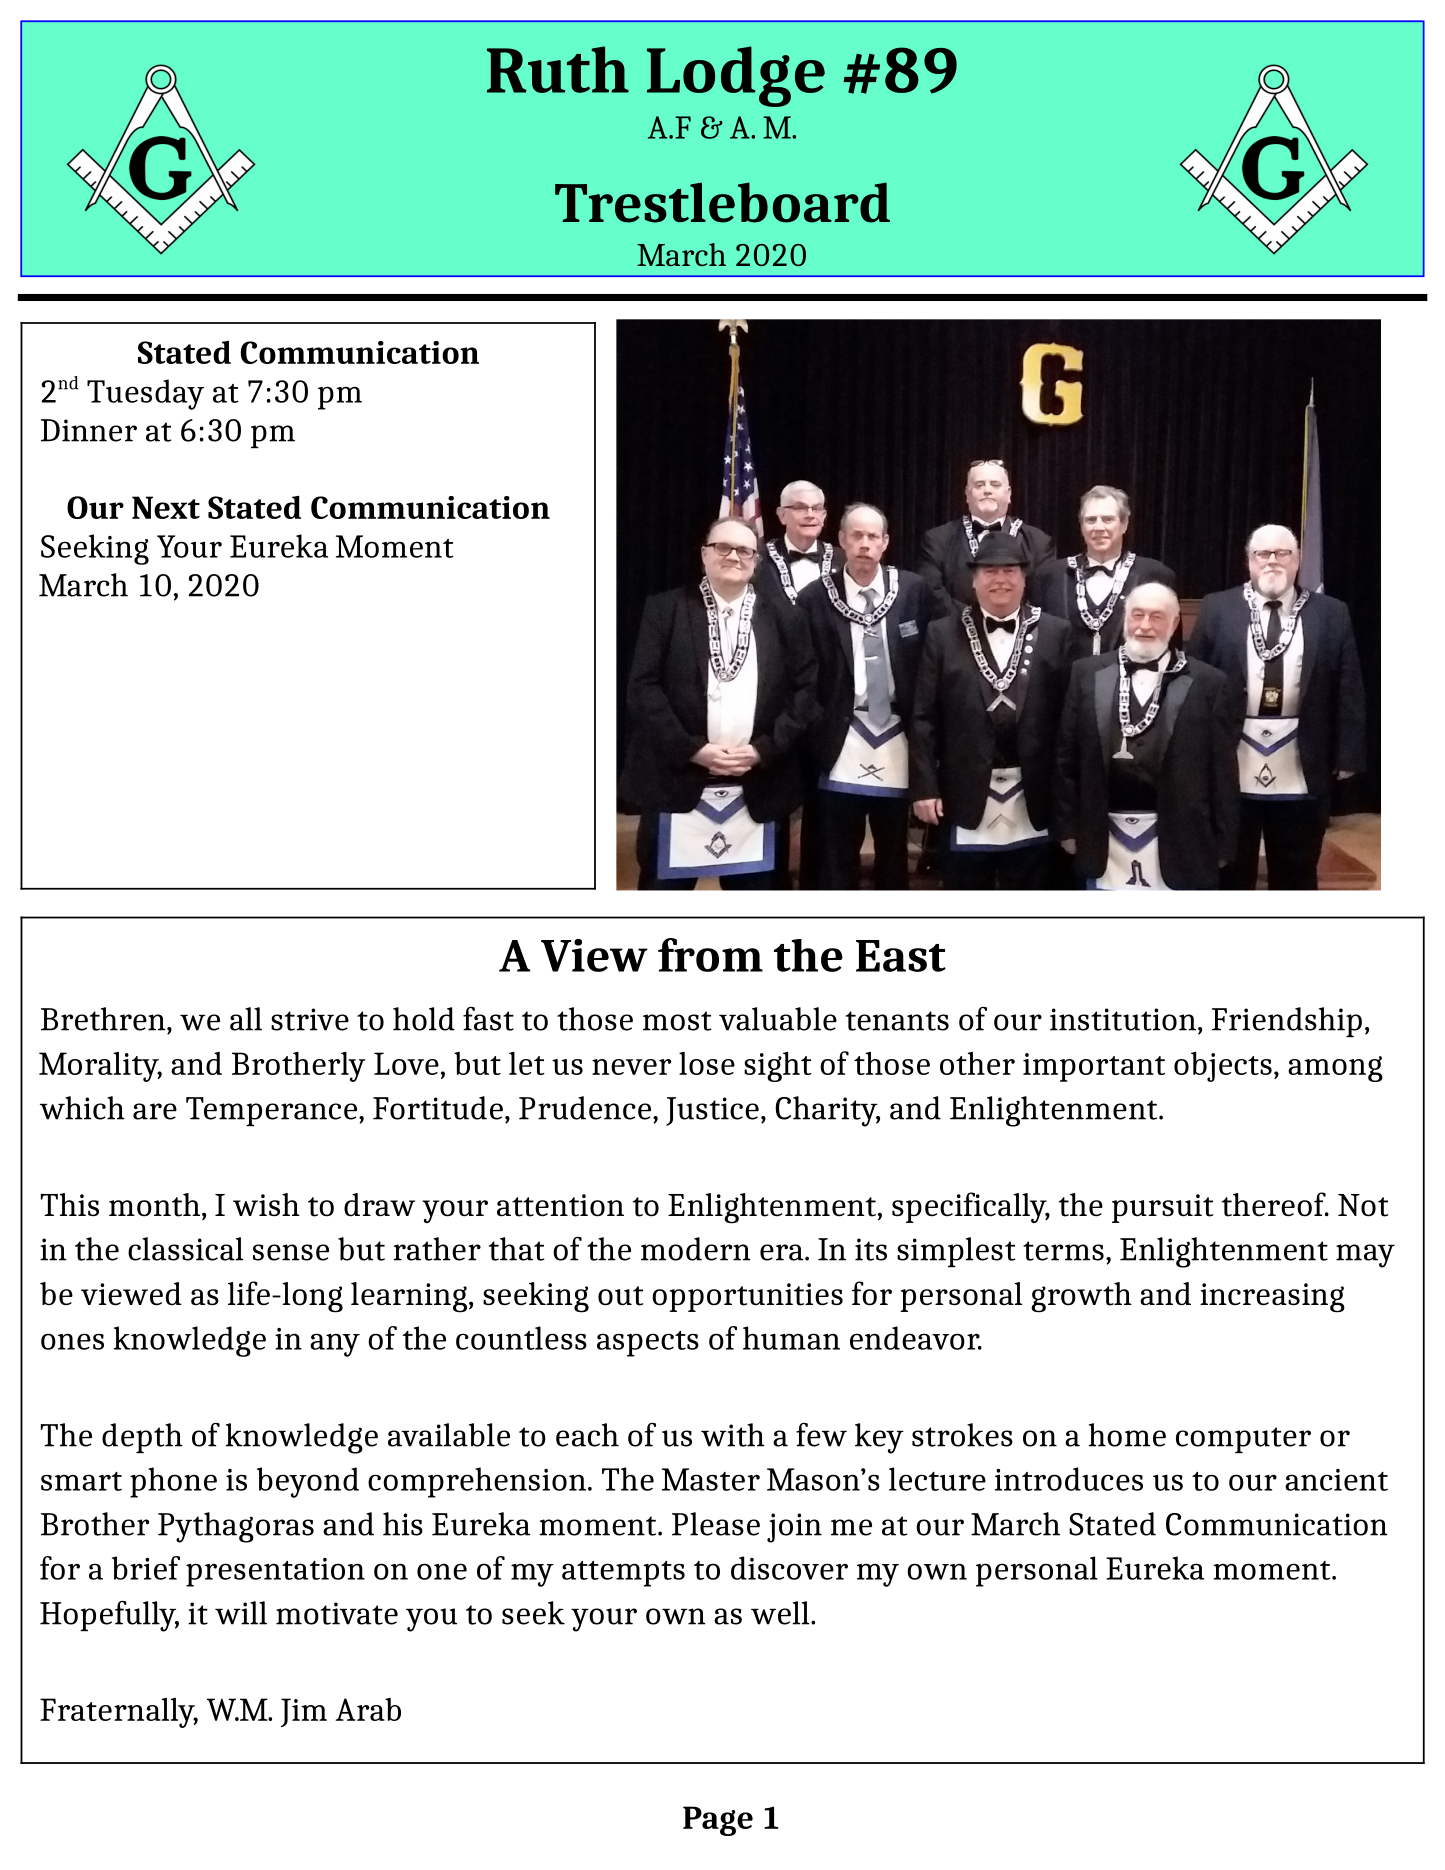 This page has height=1870, width=1445. Describe the element at coordinates (1272, 1298) in the page. I see `increasing` at that location.
